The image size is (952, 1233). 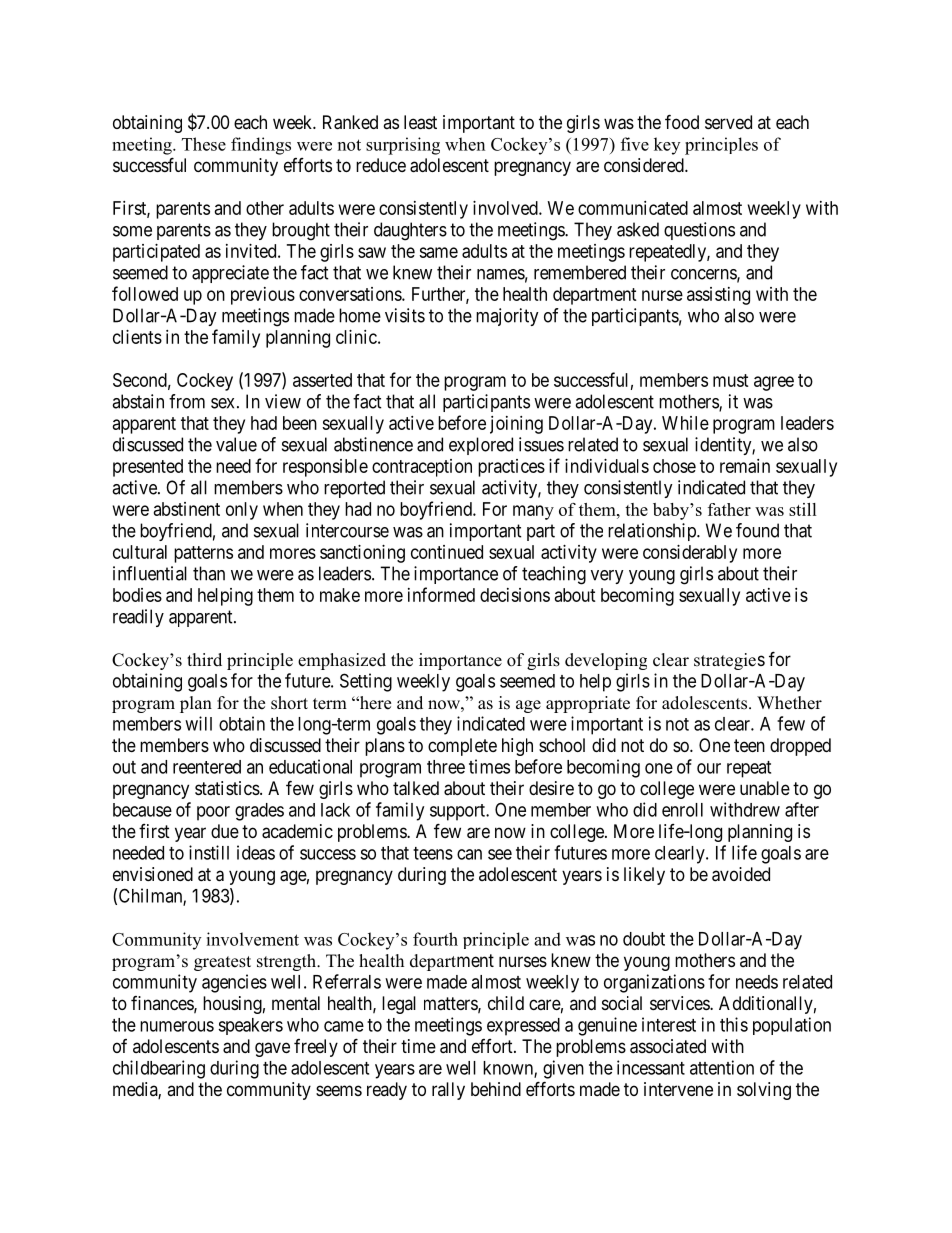 What do you see at coordinates (722, 1067) in the image?
I see `attention` at bounding box center [722, 1067].
